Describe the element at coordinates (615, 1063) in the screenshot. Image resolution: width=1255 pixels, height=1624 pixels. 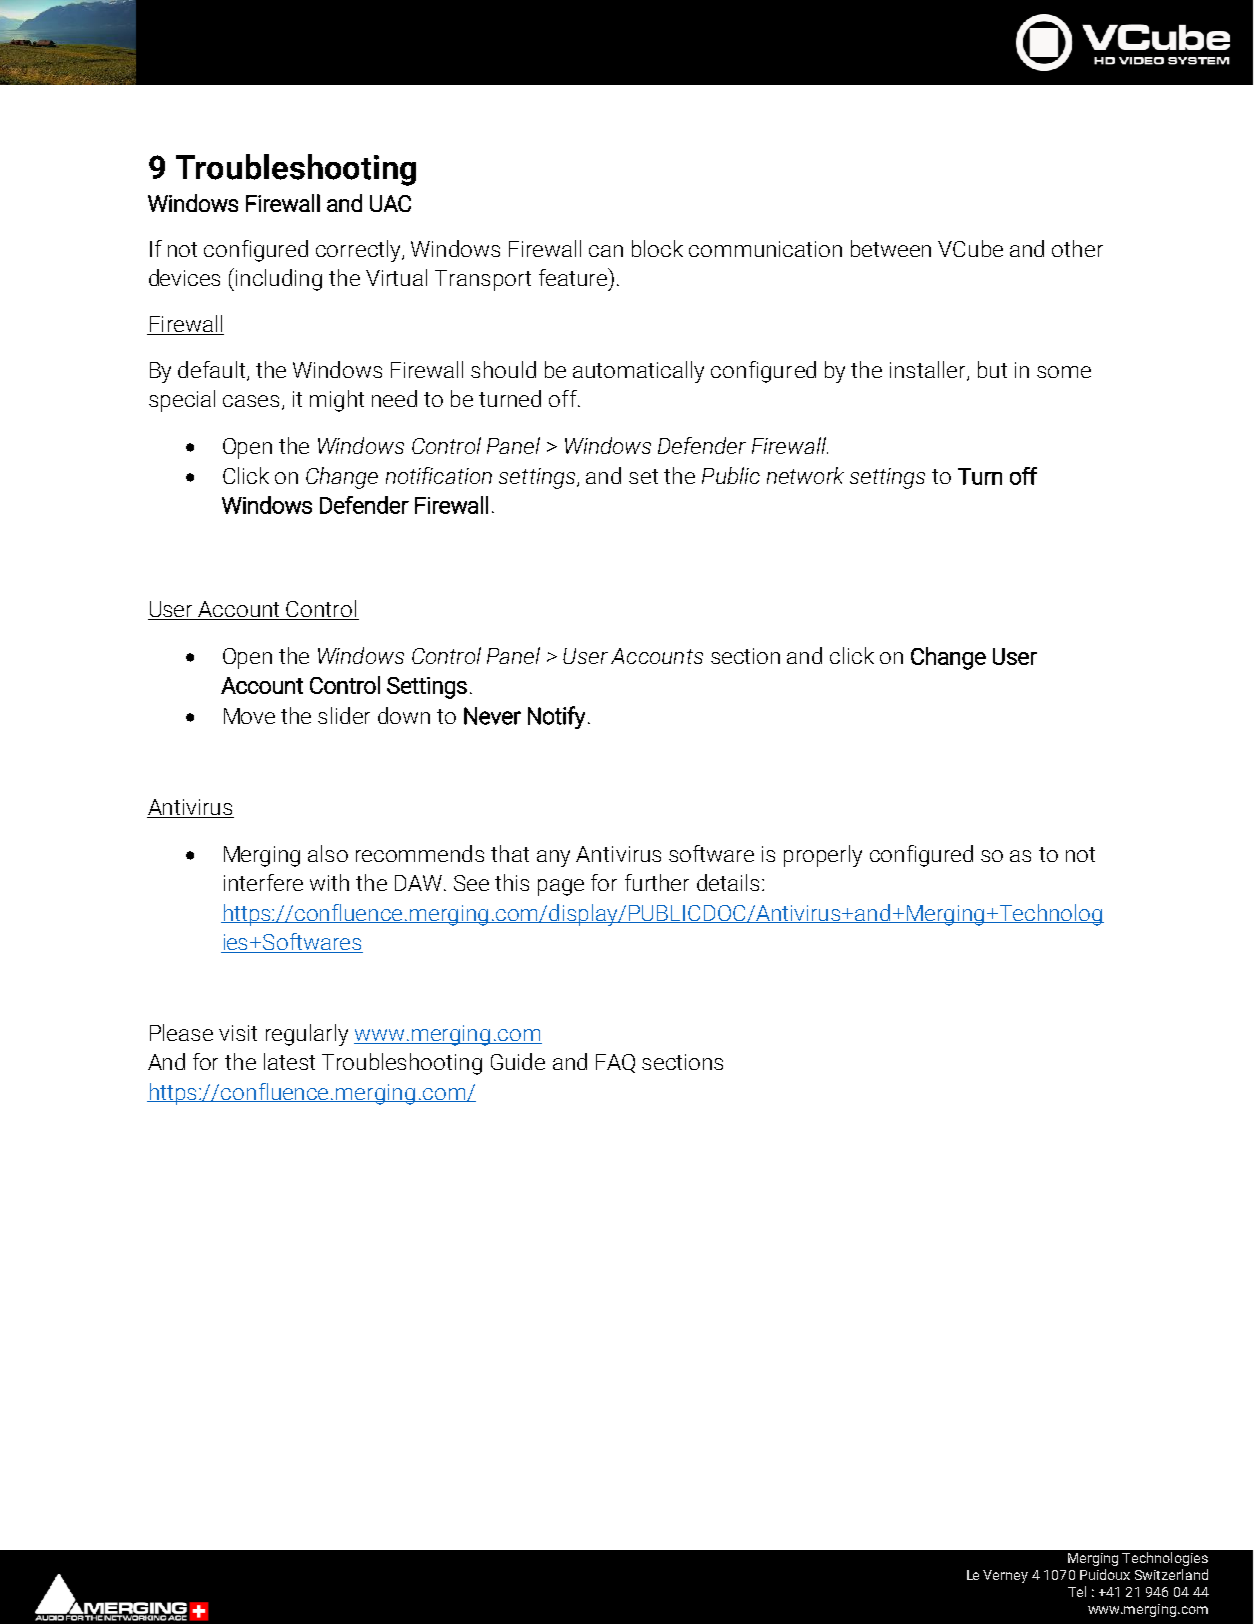
I see `FAQ` at that location.
